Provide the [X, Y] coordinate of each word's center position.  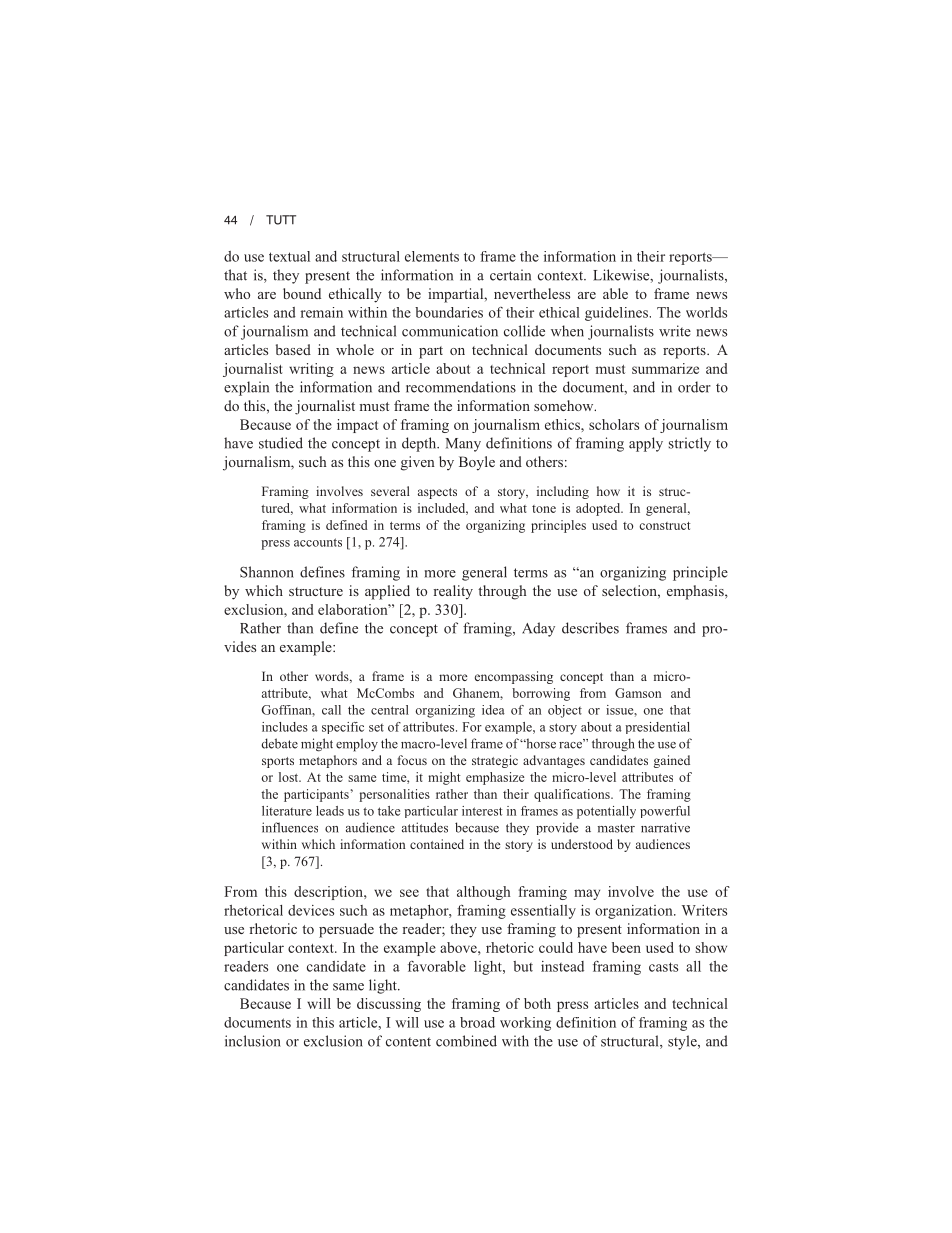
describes [590, 628]
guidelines [616, 314]
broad [477, 1022]
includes [285, 727]
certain [510, 275]
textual [289, 256]
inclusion [253, 1041]
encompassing [514, 677]
